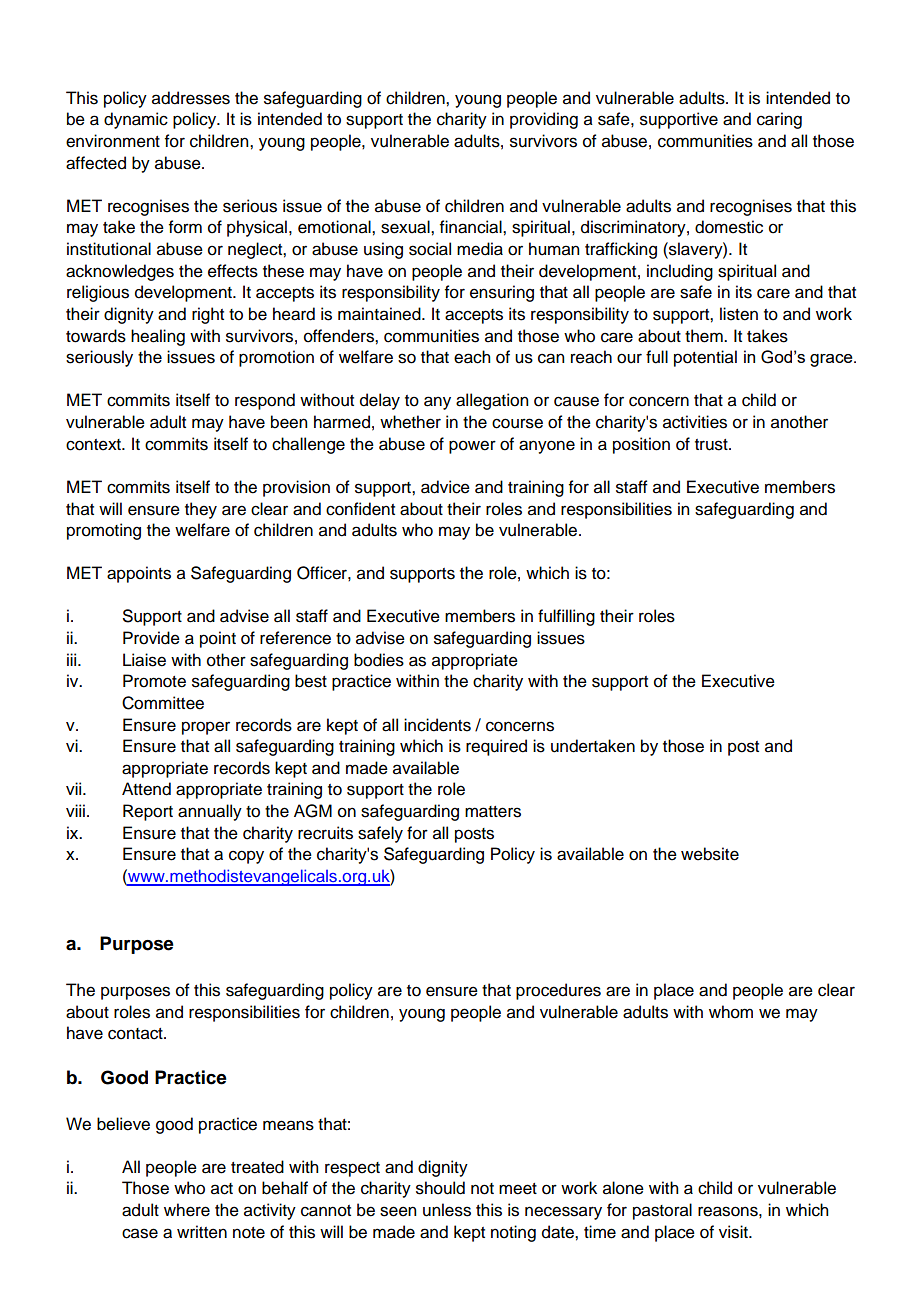 This screenshot has width=924, height=1308. Describe the element at coordinates (566, 617) in the screenshot. I see `fulfilling` at that location.
